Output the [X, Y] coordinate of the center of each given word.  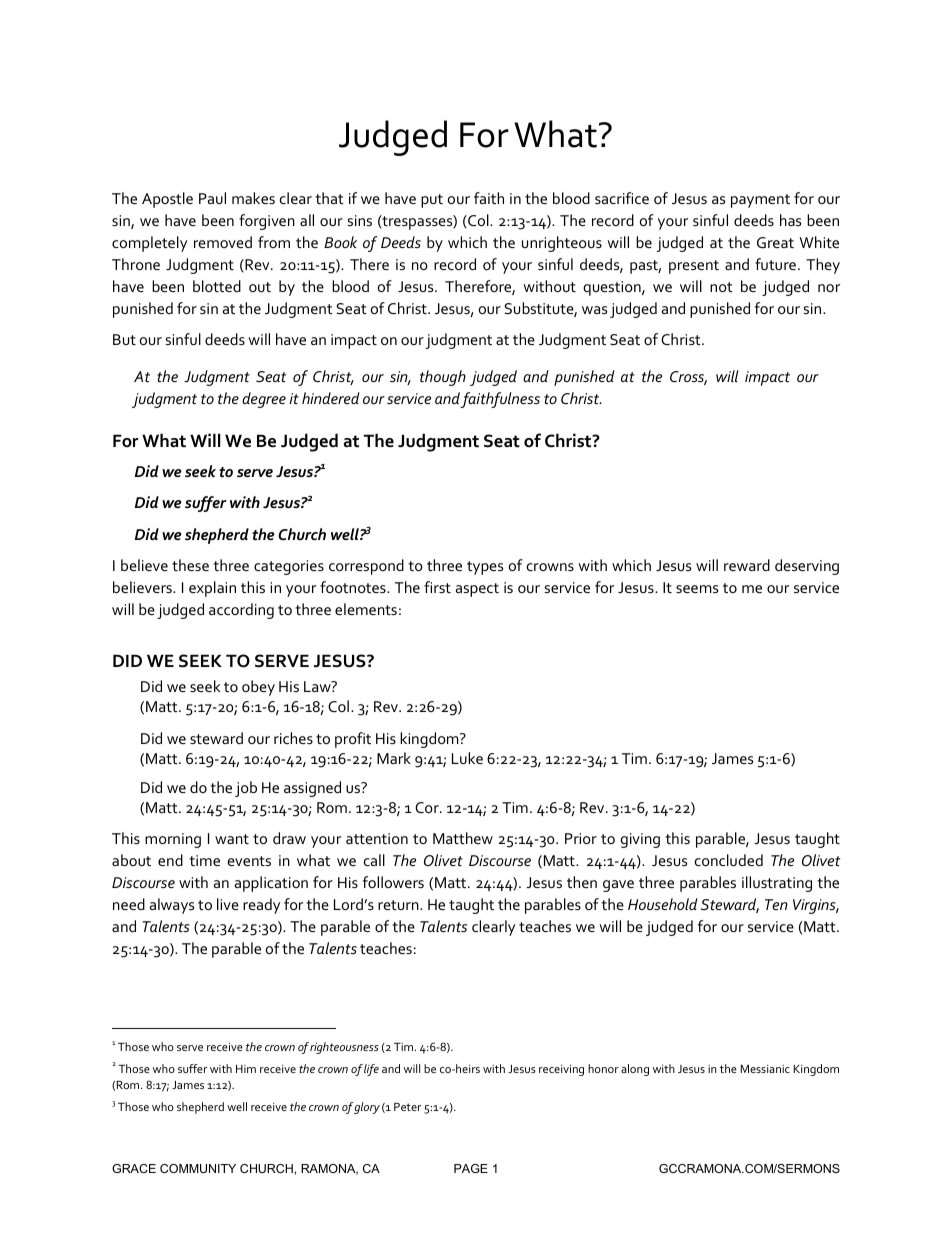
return [399, 905]
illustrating [777, 884]
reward [747, 565]
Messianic [765, 1069]
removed [223, 242]
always [172, 906]
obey [258, 688]
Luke [467, 758]
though [443, 378]
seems [697, 589]
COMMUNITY [198, 1168]
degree [264, 400]
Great [775, 242]
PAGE [471, 1168]
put [432, 201]
